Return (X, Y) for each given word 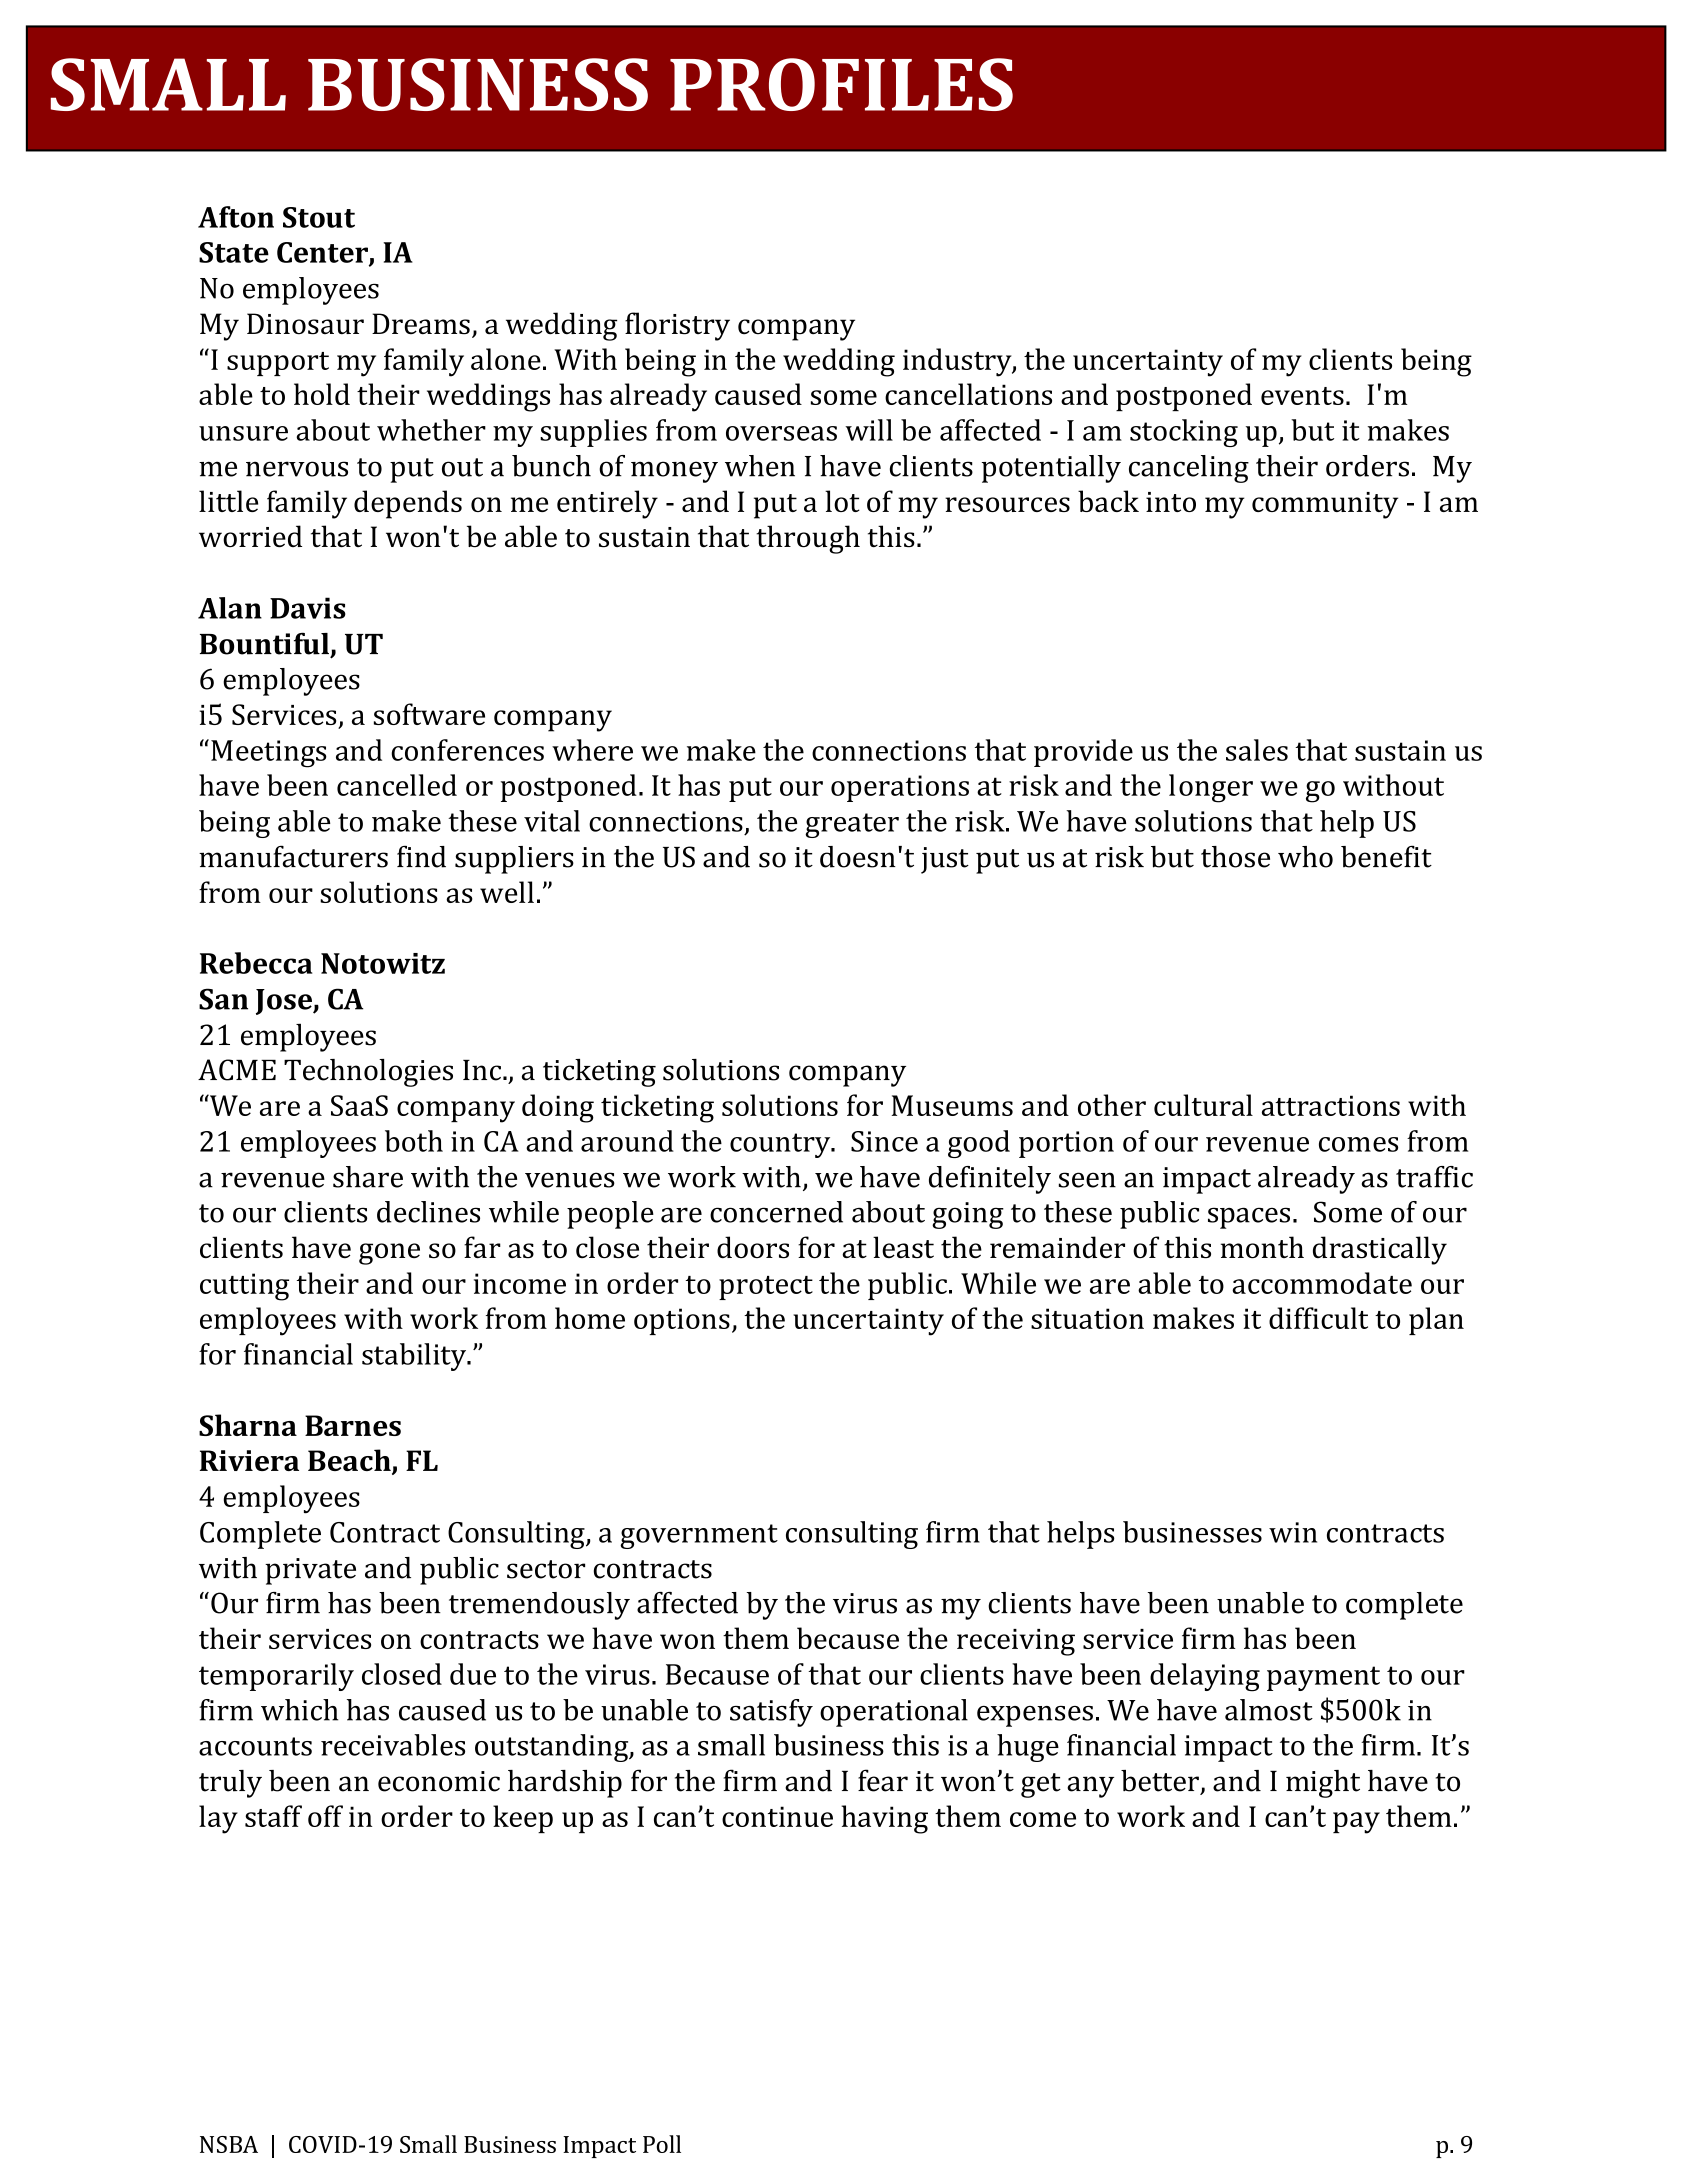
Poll (662, 2144)
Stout (319, 217)
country (781, 1145)
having (884, 1819)
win (1293, 1532)
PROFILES (841, 84)
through (808, 539)
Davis (308, 608)
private (310, 1571)
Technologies (368, 1073)
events (1302, 396)
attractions (1331, 1105)
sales (1257, 750)
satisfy (771, 1713)
